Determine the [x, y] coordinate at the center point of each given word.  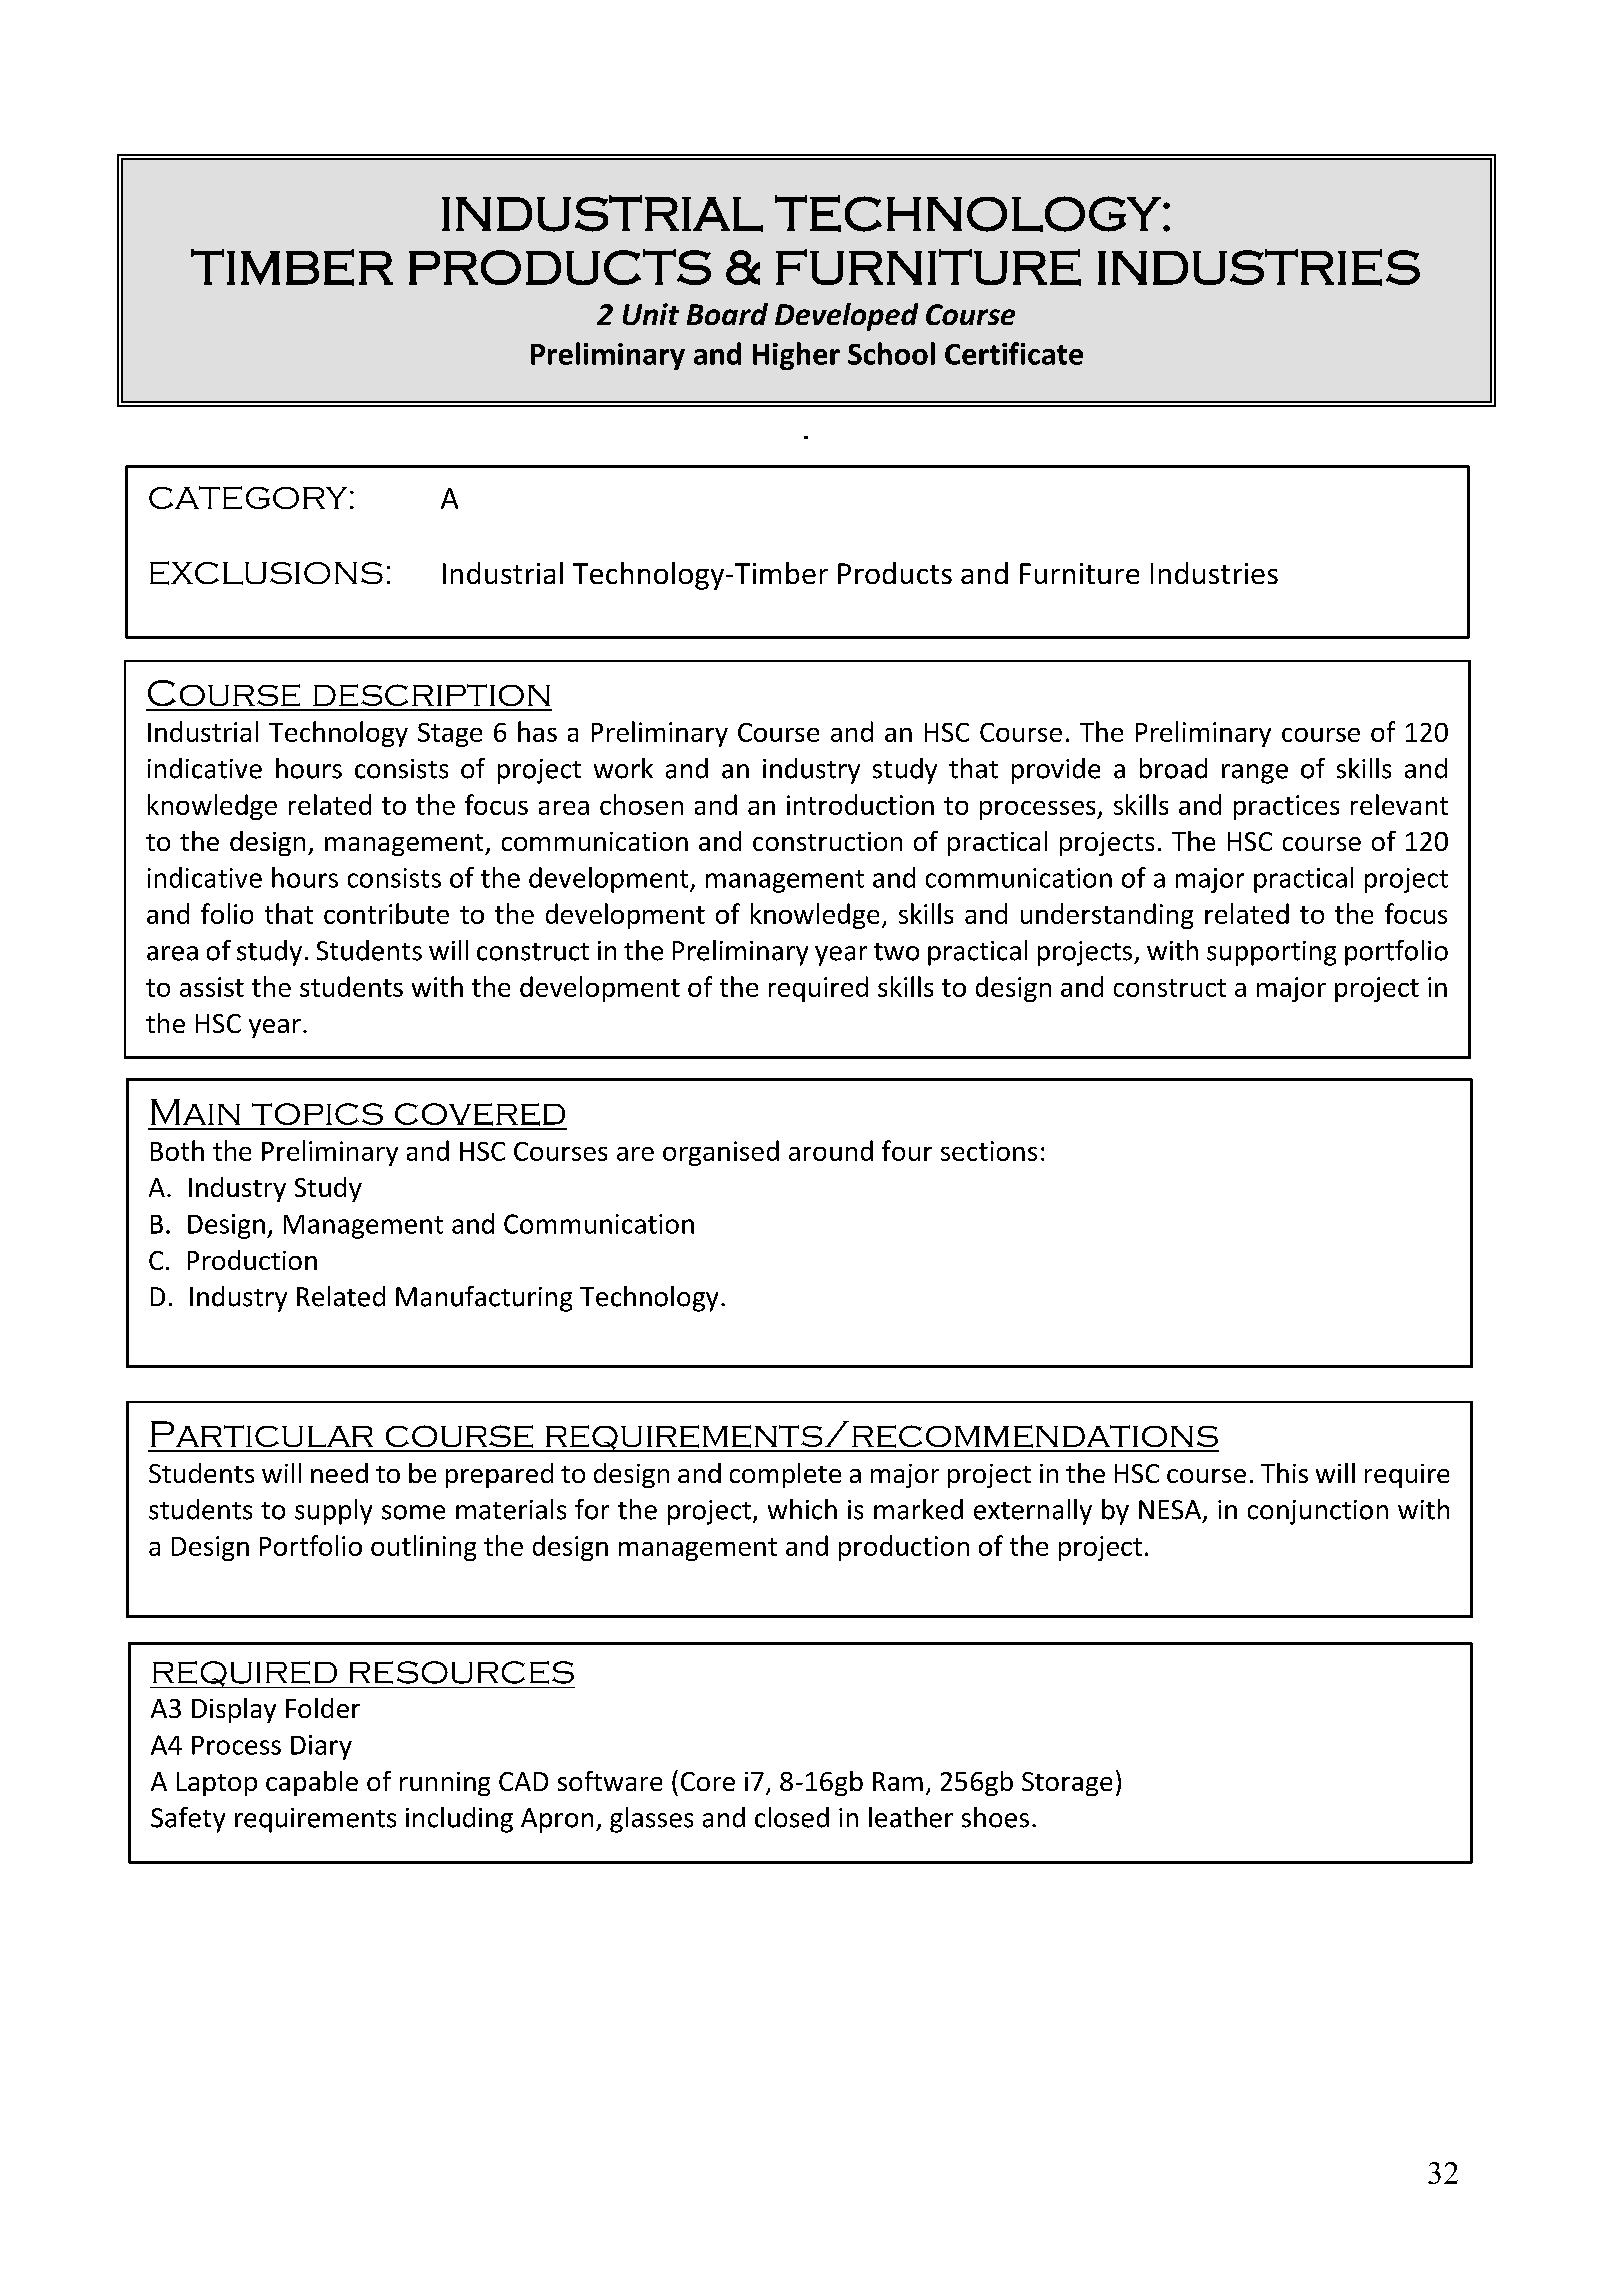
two [896, 952]
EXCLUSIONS [266, 573]
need [339, 1473]
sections [989, 1151]
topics [317, 1114]
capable [312, 1783]
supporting [1271, 953]
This [1284, 1473]
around [831, 1150]
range [1255, 774]
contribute [386, 913]
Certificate [1014, 353]
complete [785, 1475]
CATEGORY [248, 497]
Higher [796, 356]
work [623, 768]
